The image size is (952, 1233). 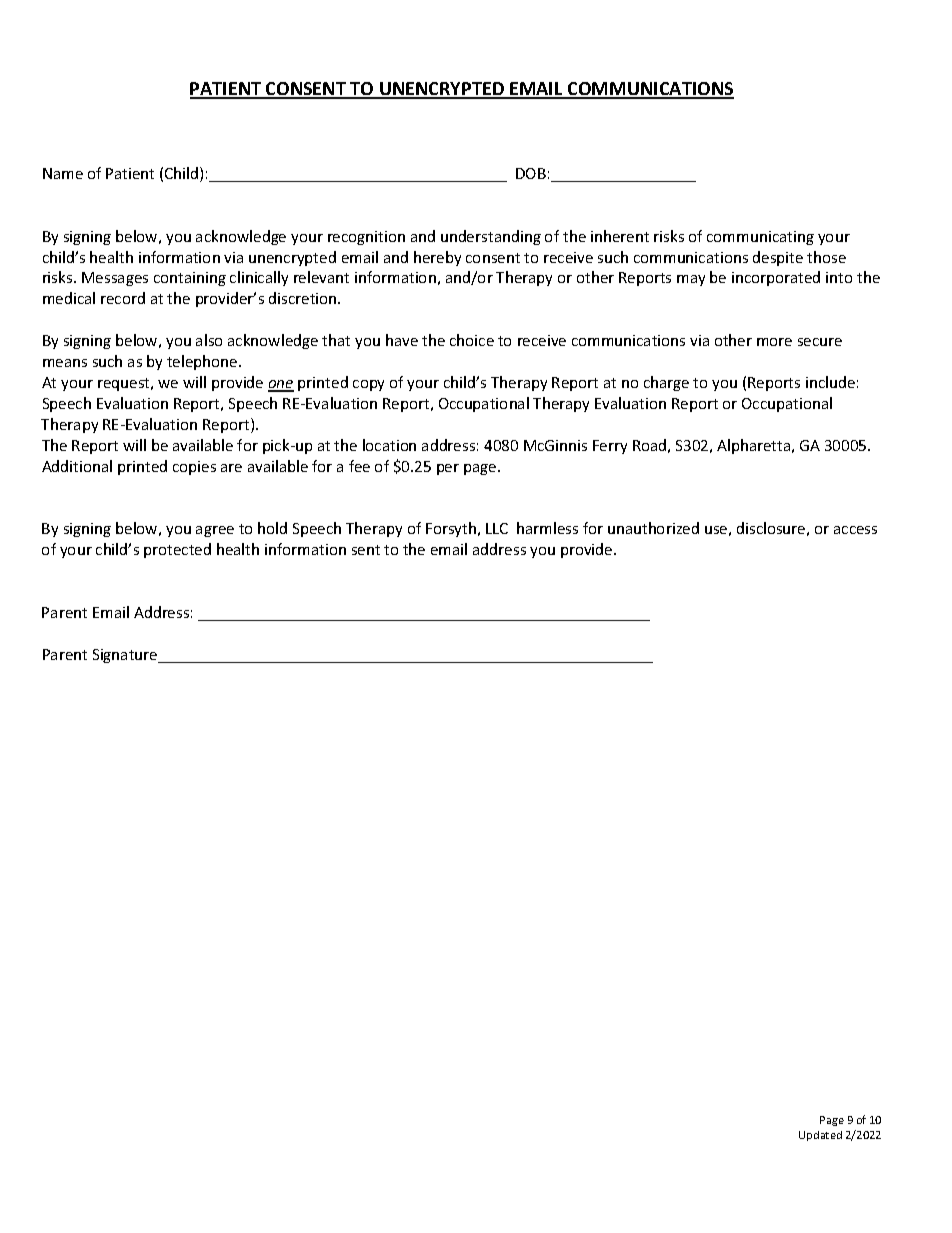 What do you see at coordinates (177, 550) in the screenshot?
I see `protected` at bounding box center [177, 550].
